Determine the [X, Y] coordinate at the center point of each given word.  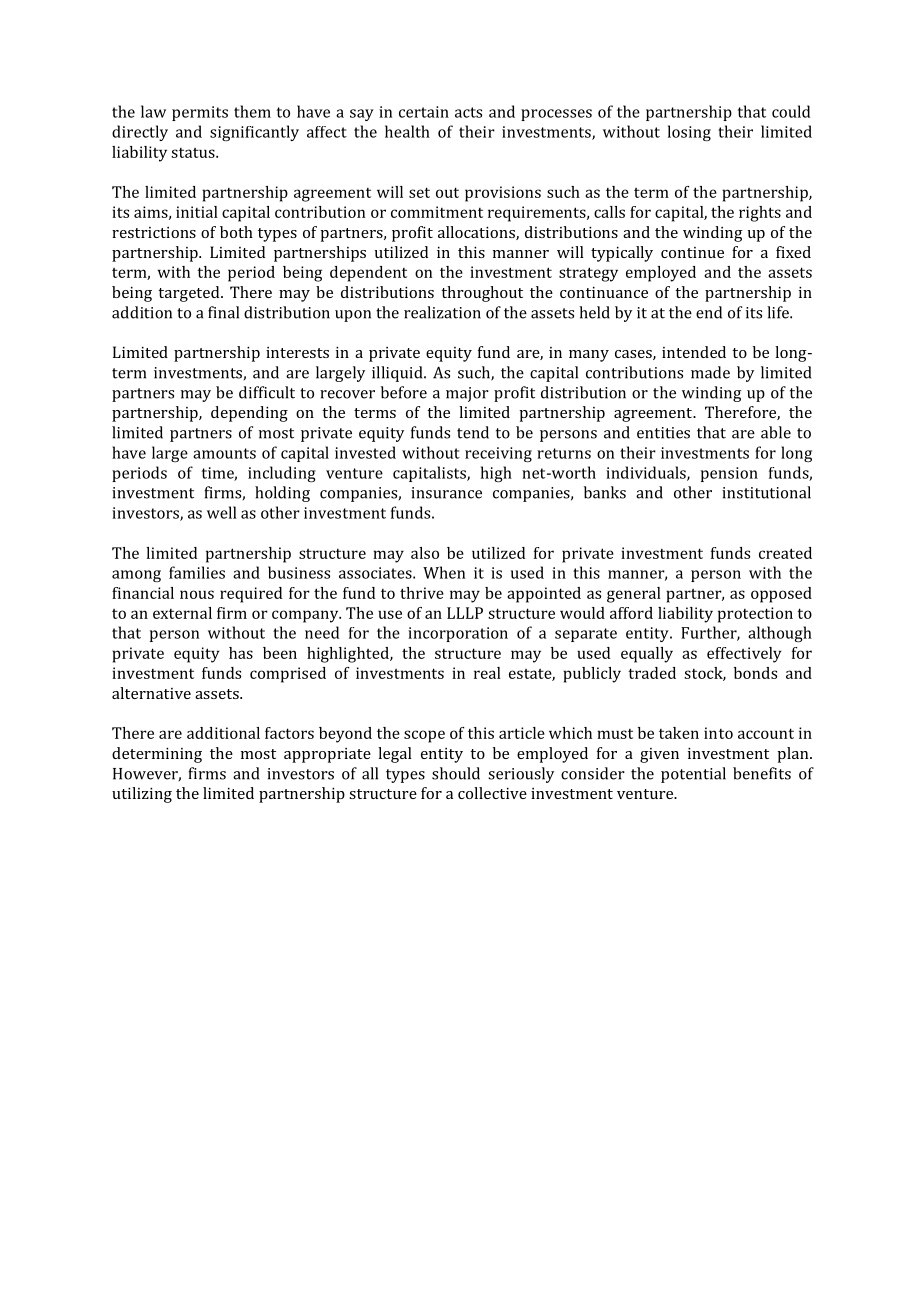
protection [755, 615]
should [456, 773]
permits [200, 113]
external [182, 613]
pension [729, 474]
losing [689, 133]
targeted [190, 294]
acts [468, 112]
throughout [482, 294]
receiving [498, 454]
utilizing [142, 795]
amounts [224, 453]
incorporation [458, 634]
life [779, 312]
